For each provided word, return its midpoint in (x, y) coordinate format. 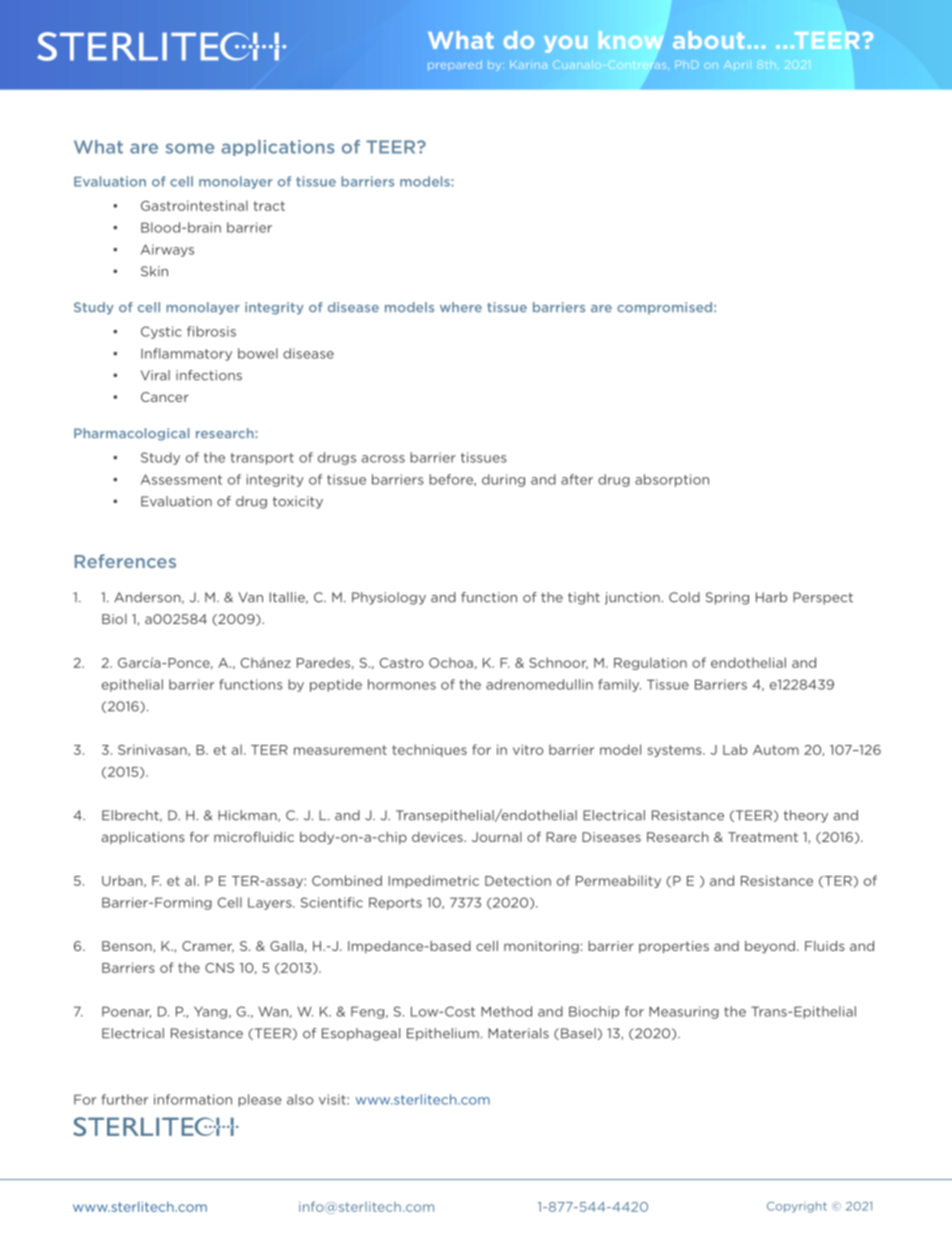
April (736, 65)
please (260, 1100)
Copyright (797, 1207)
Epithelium (443, 1034)
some (190, 148)
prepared (455, 65)
